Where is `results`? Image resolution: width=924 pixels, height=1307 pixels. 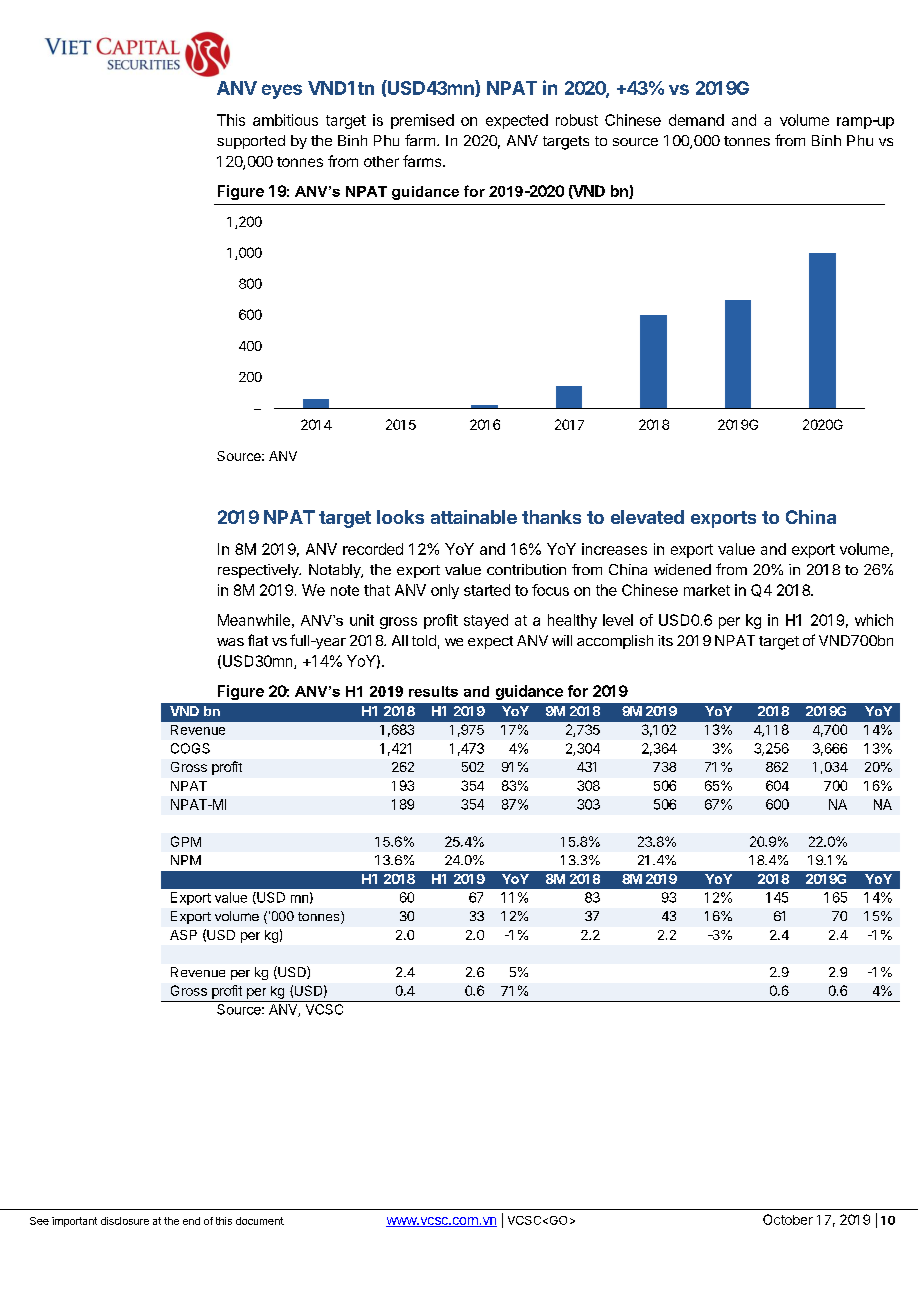 results is located at coordinates (433, 691).
